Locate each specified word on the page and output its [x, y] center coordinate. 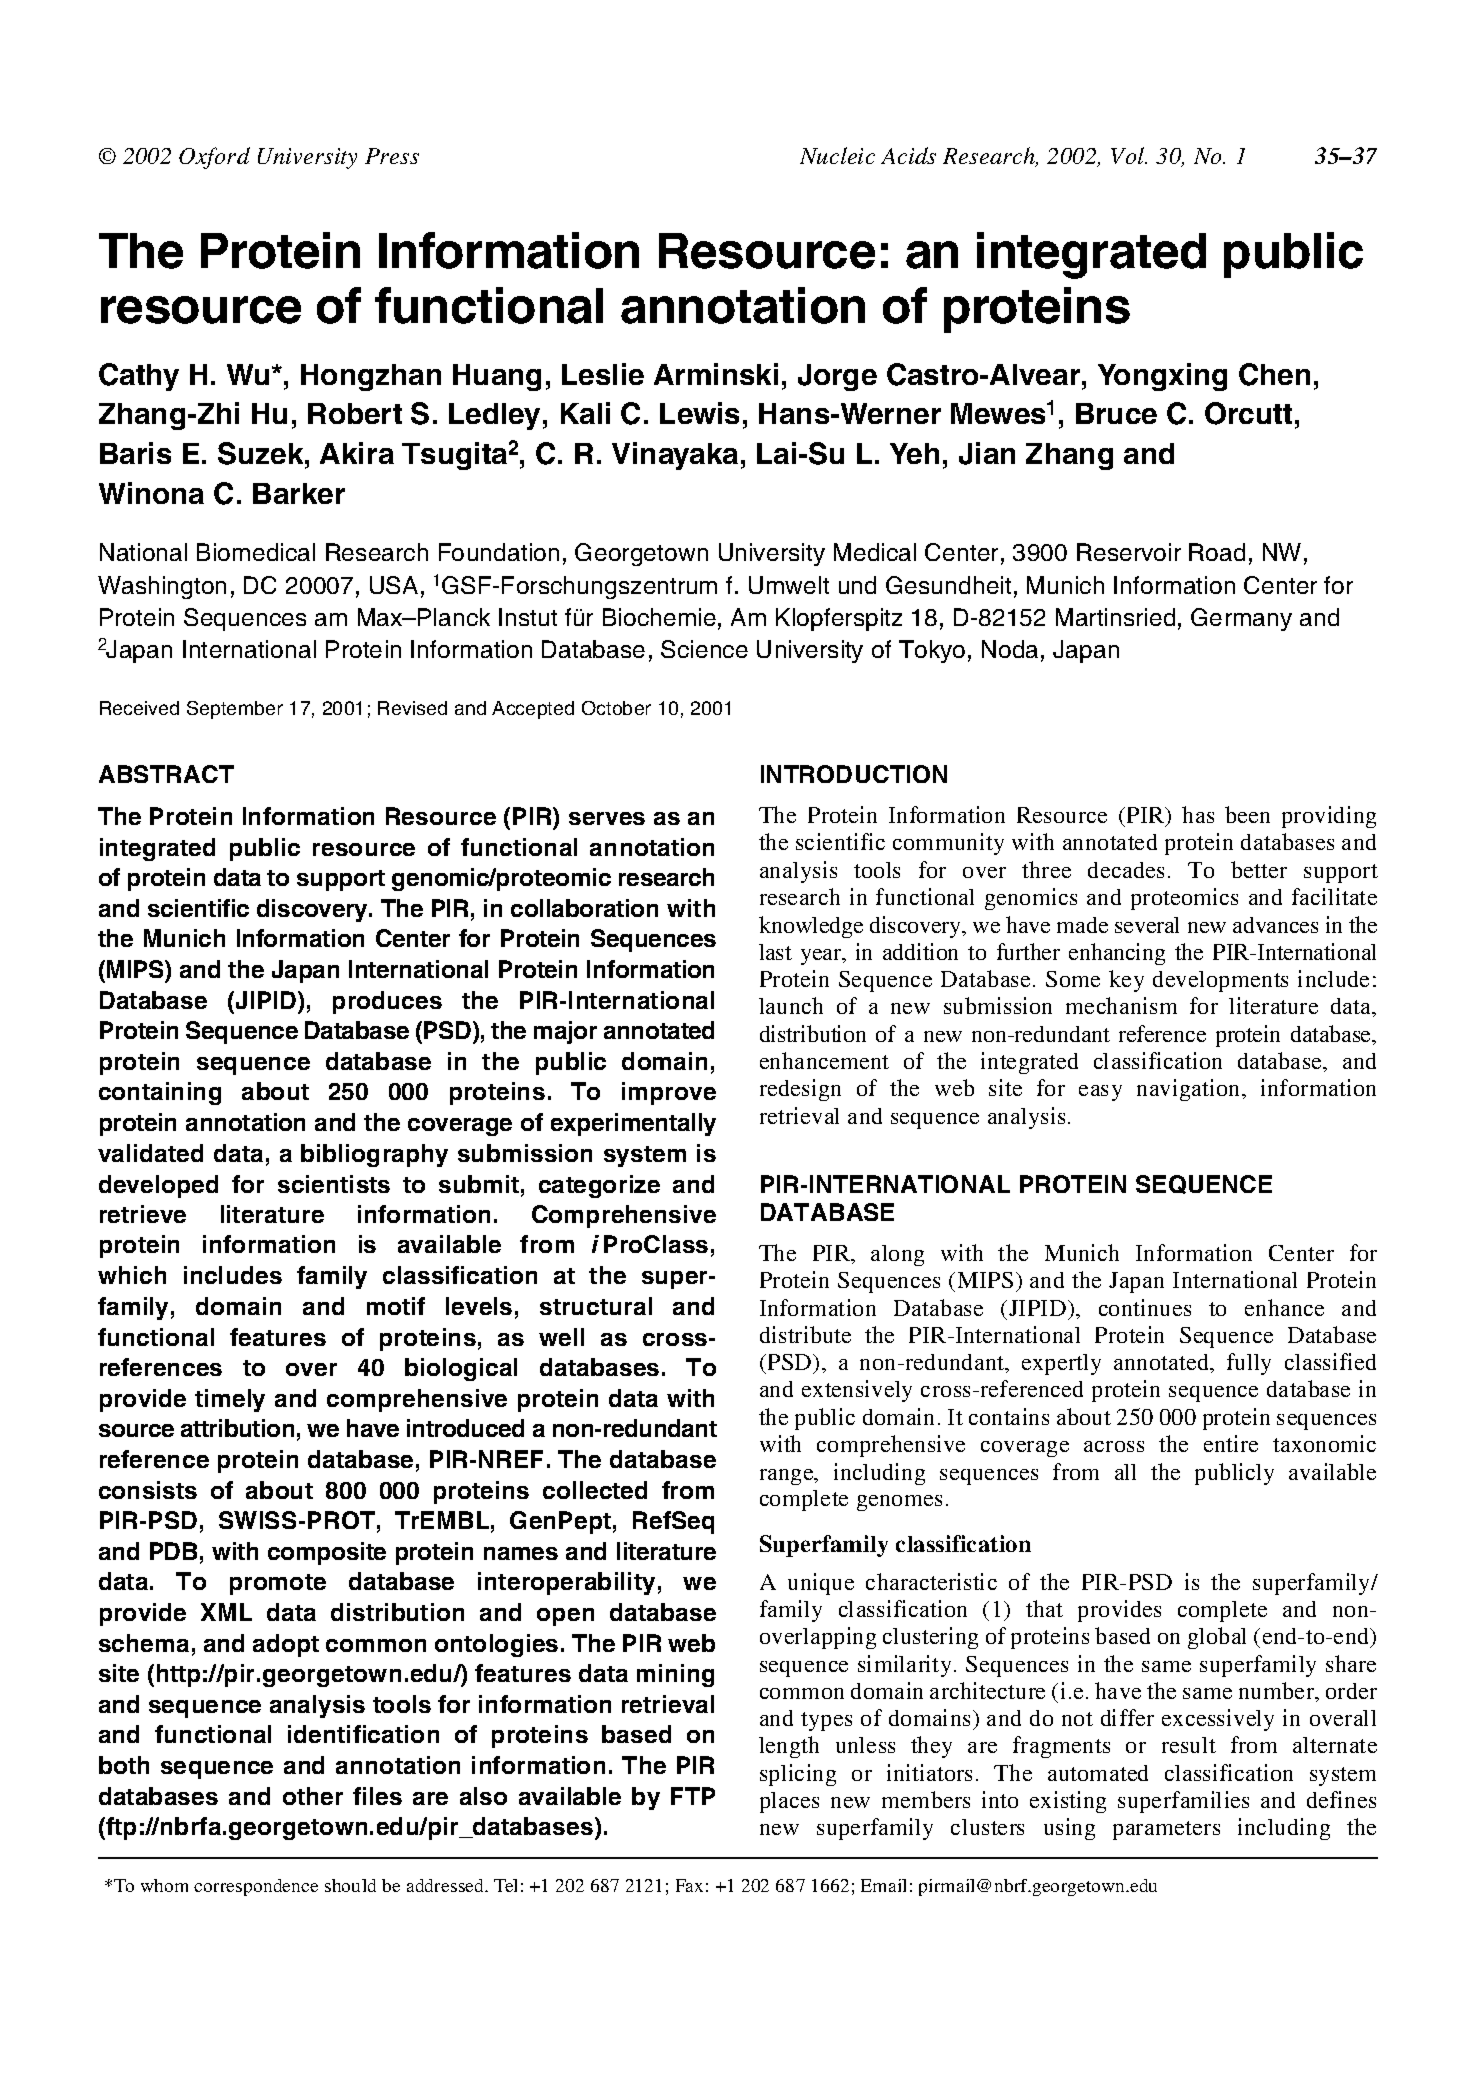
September [235, 710]
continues [1145, 1307]
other [313, 1796]
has [1198, 814]
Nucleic [837, 155]
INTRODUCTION [854, 774]
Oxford [214, 158]
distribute [805, 1334]
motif [396, 1306]
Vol [1129, 155]
